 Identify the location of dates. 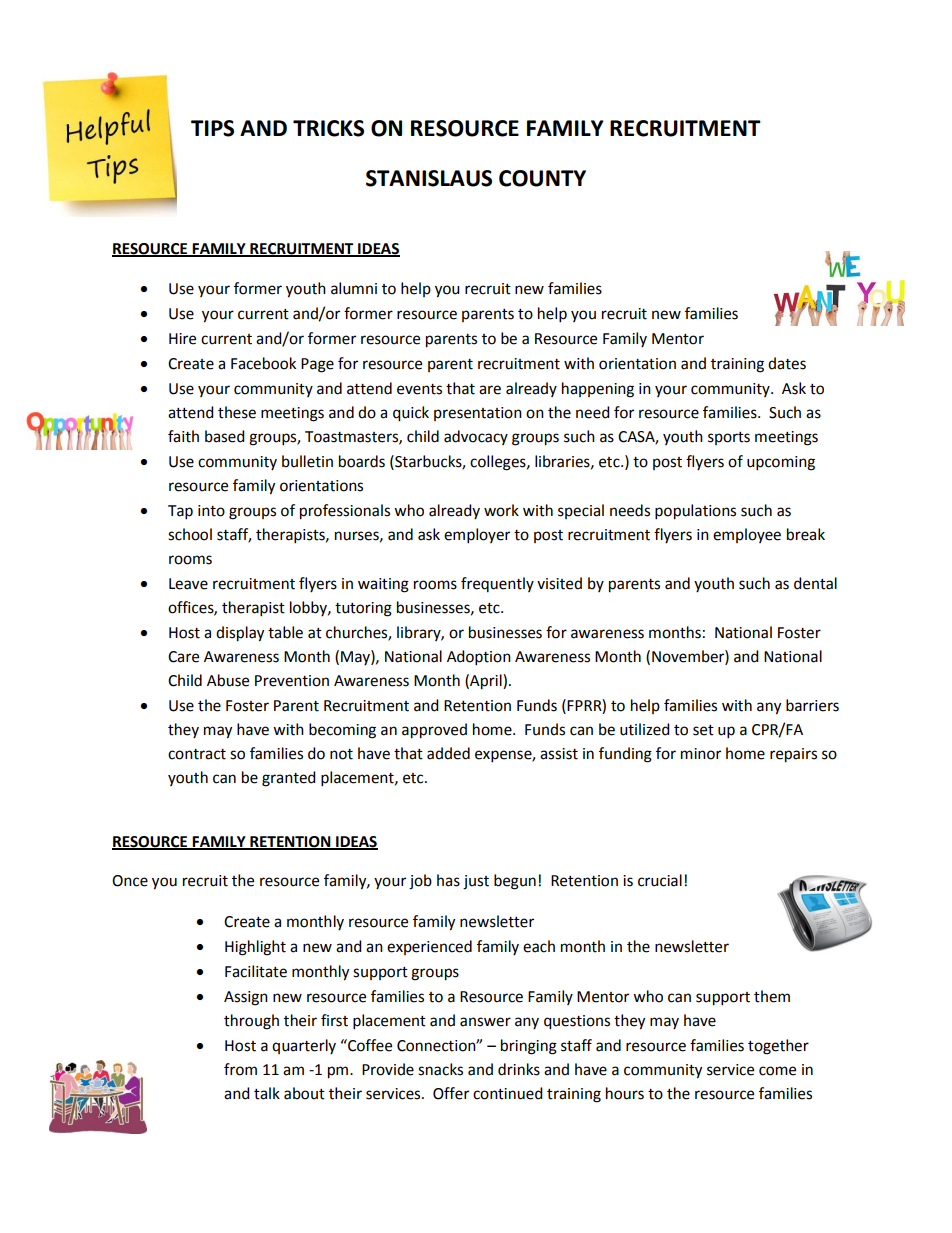
(787, 363).
